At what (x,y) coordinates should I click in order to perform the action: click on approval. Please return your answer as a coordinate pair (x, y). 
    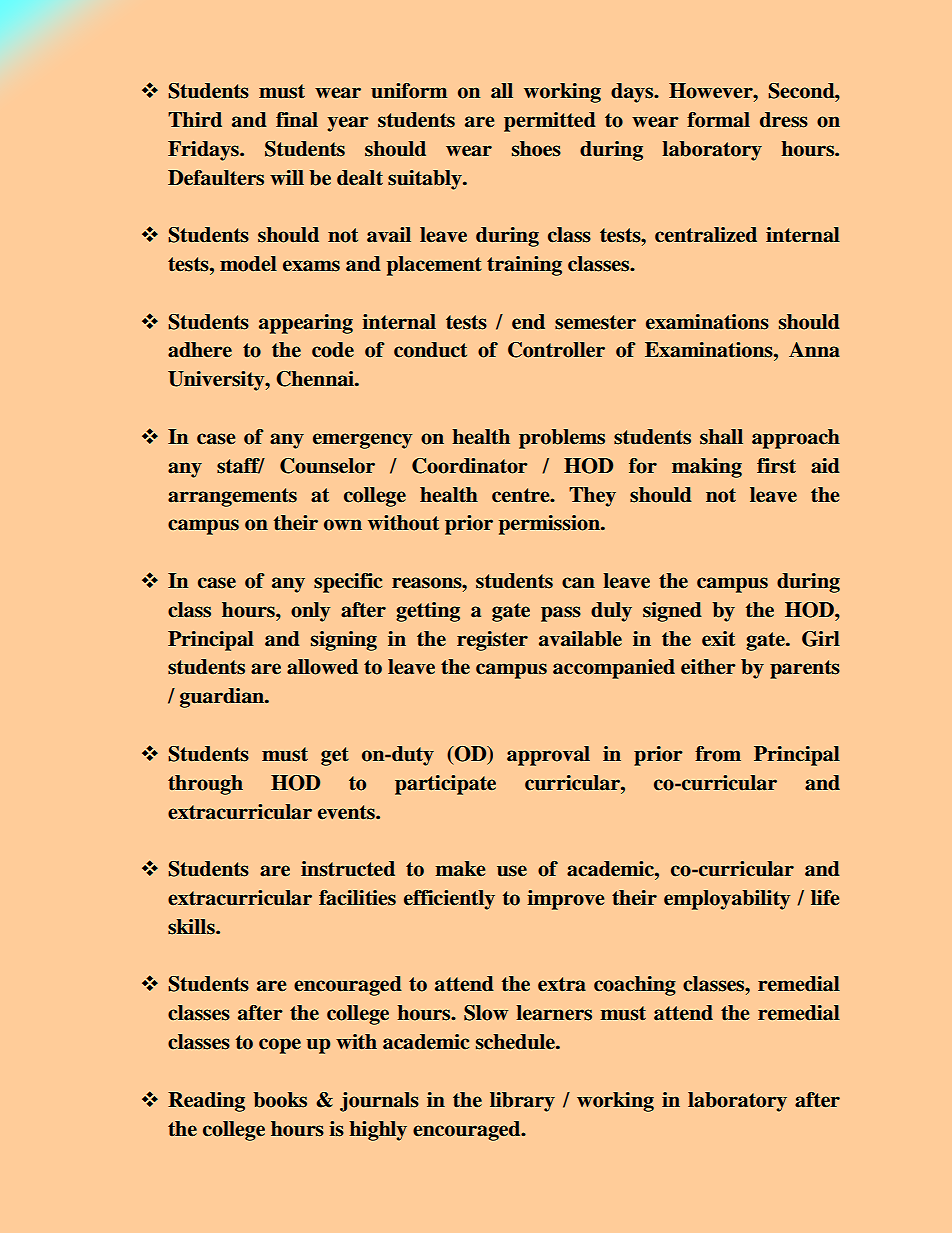
    Looking at the image, I should click on (548, 756).
